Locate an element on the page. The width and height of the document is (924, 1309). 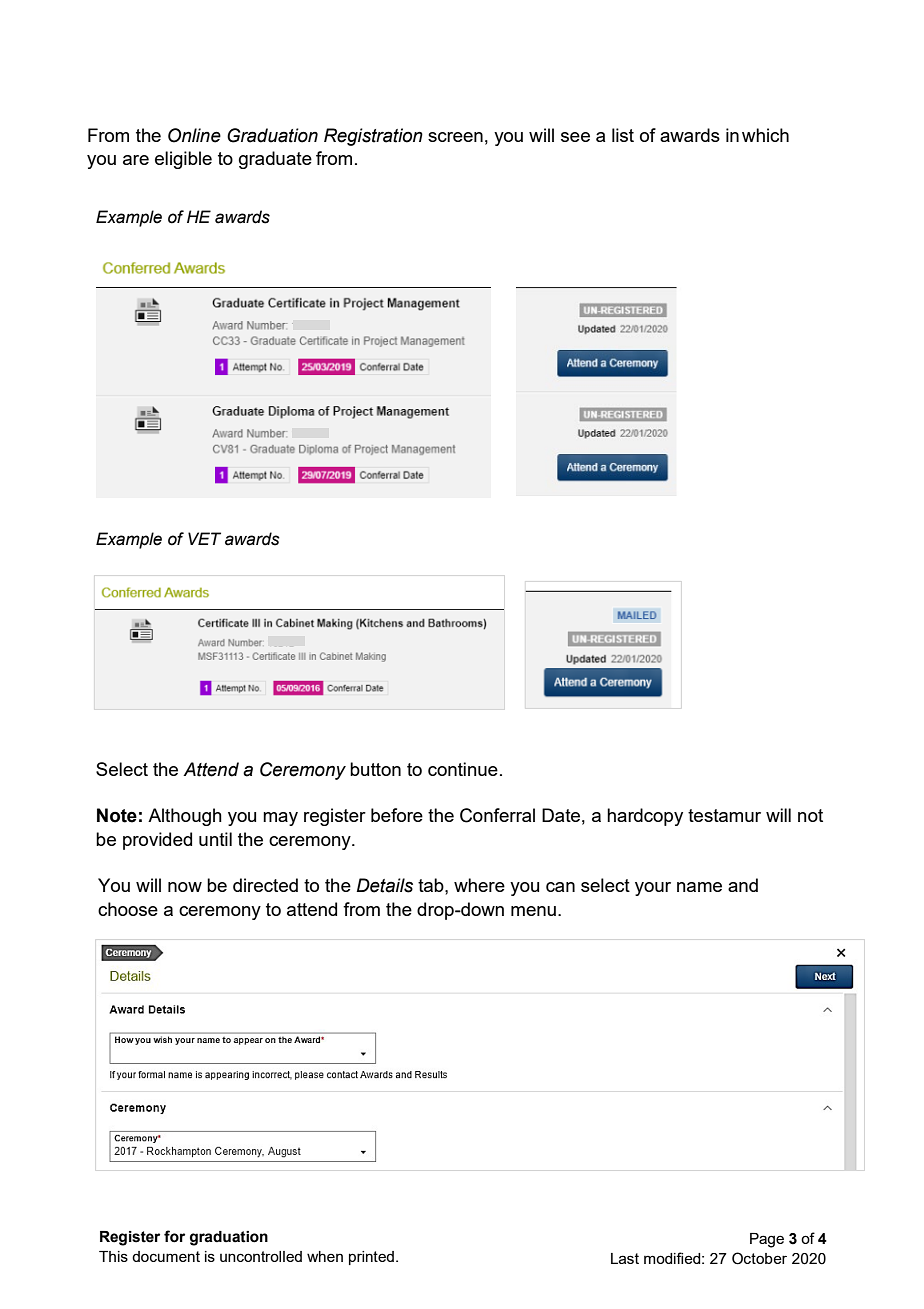
your is located at coordinates (653, 889).
